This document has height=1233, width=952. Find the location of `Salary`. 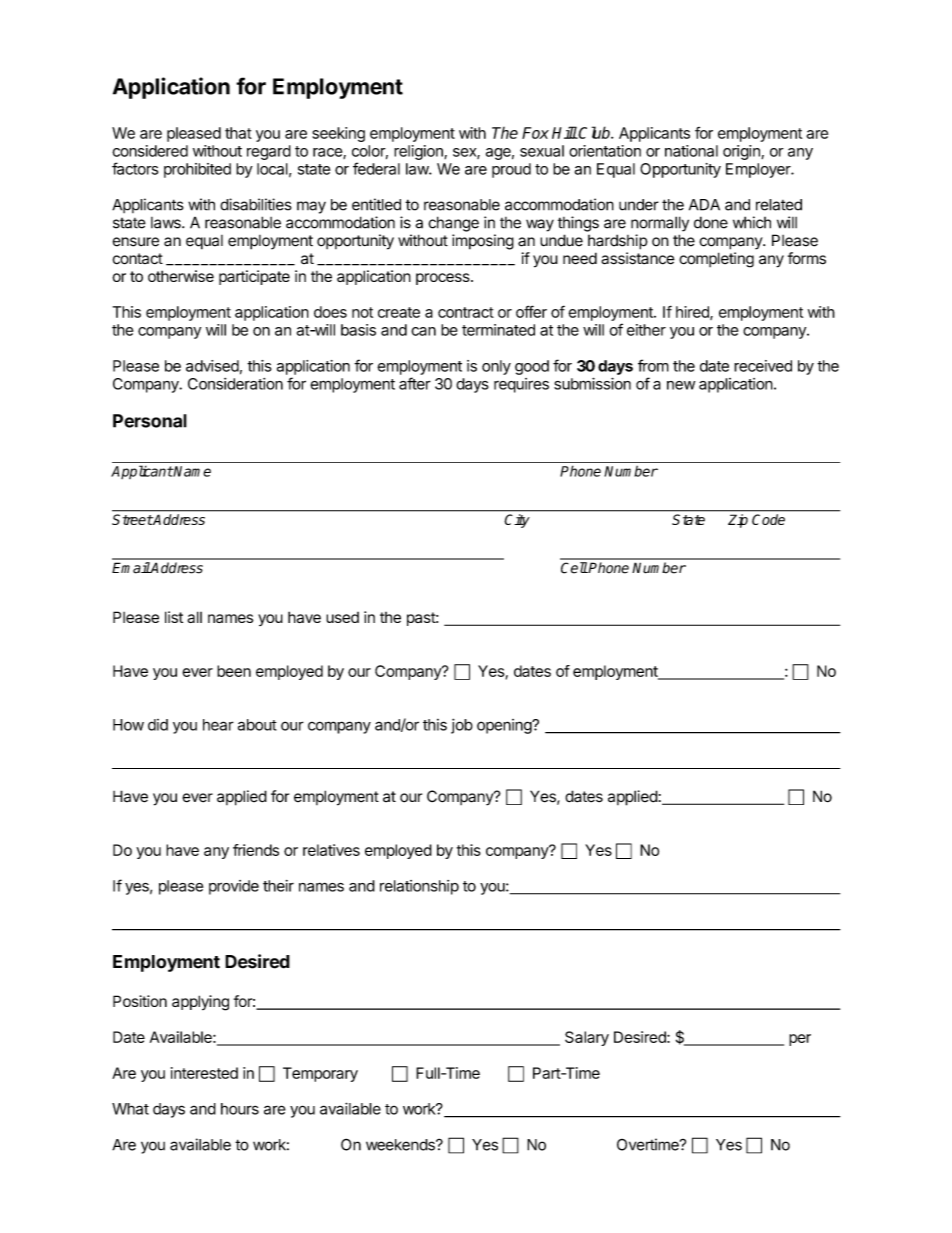

Salary is located at coordinates (587, 1038).
